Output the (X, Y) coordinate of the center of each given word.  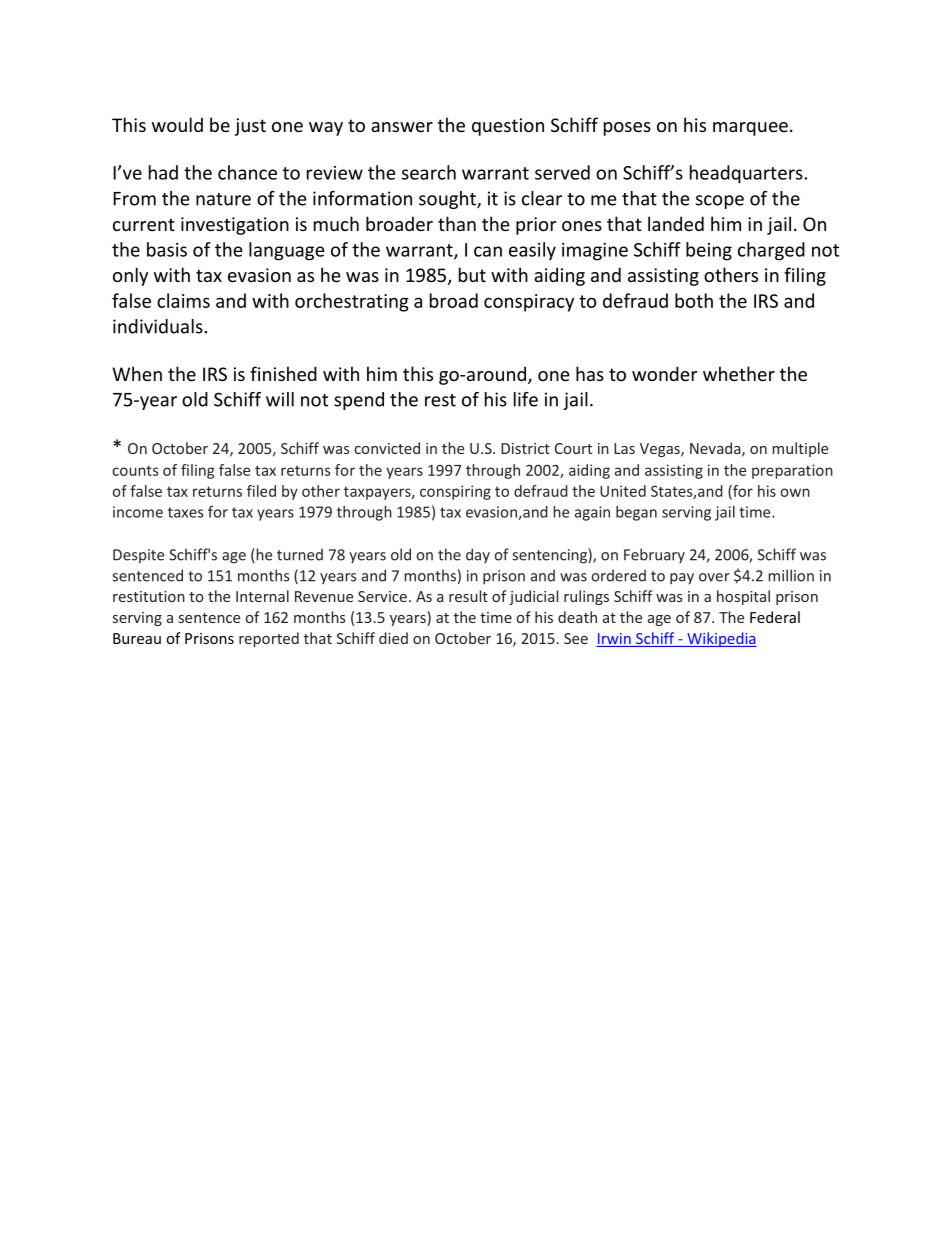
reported (269, 639)
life (526, 399)
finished (283, 373)
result (468, 596)
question (508, 127)
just (250, 127)
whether (739, 373)
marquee (750, 129)
